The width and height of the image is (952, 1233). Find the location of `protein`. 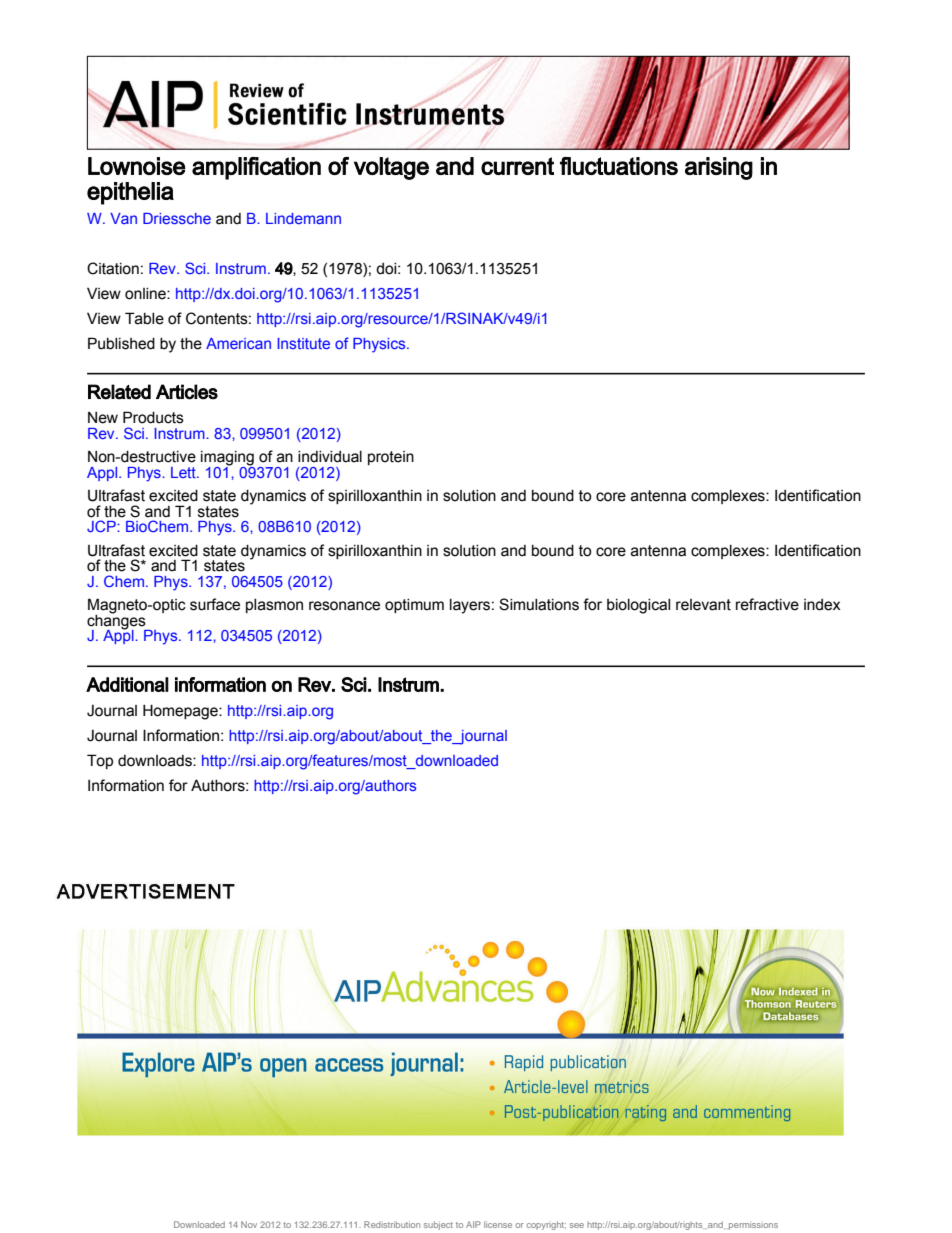

protein is located at coordinates (391, 458).
